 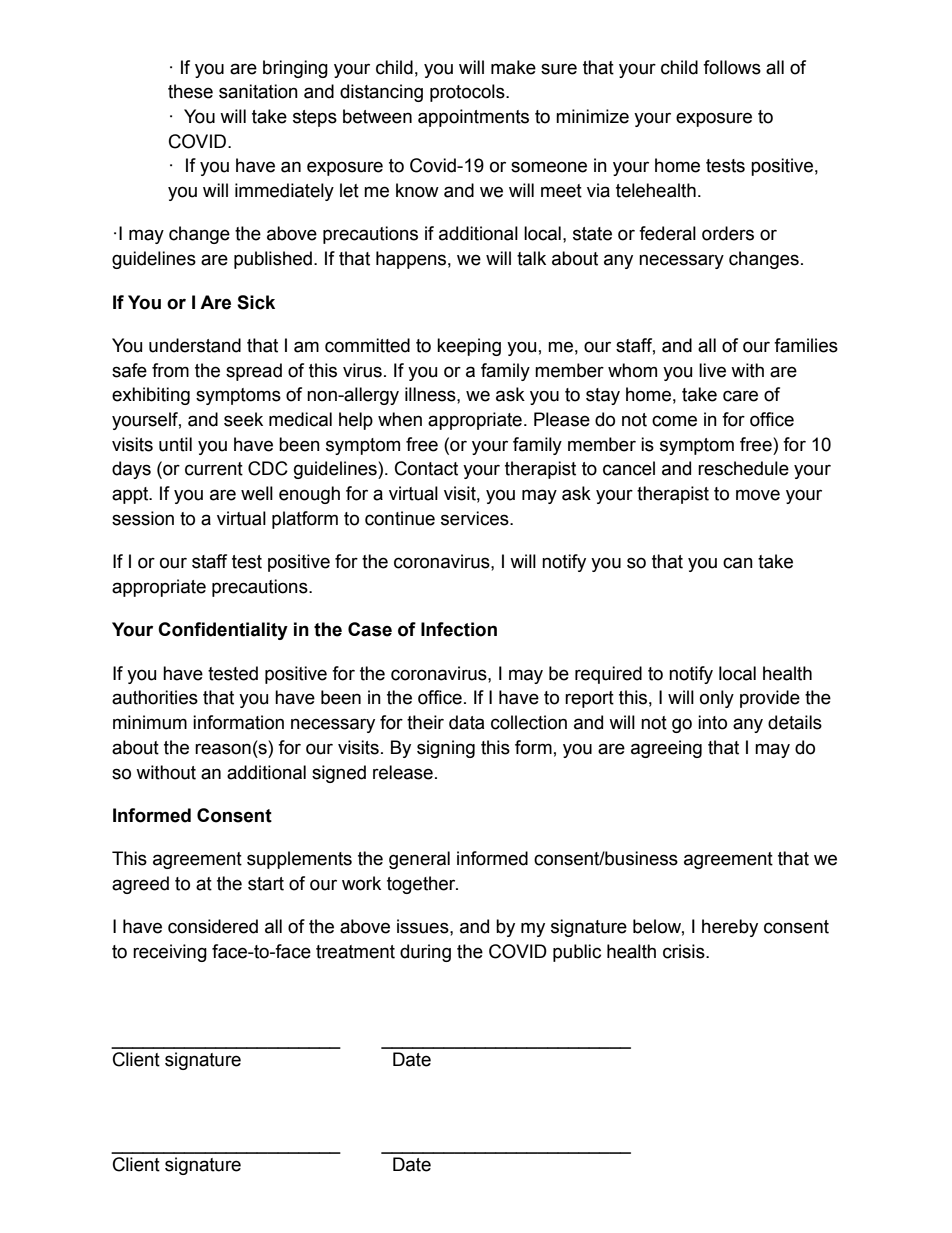 I want to click on during, so click(x=425, y=953).
